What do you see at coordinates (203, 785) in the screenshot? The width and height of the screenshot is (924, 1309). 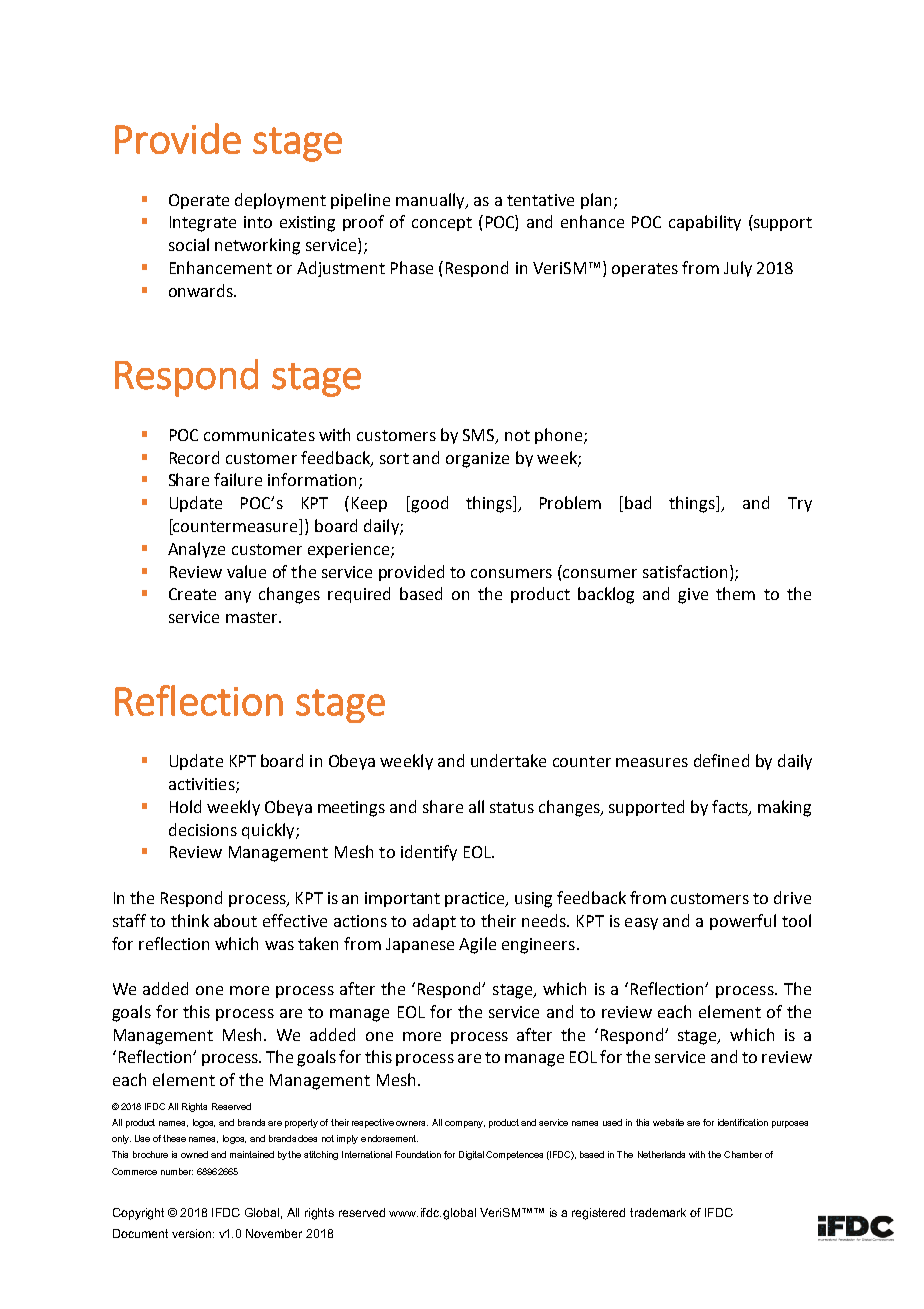 I see `activities` at bounding box center [203, 785].
